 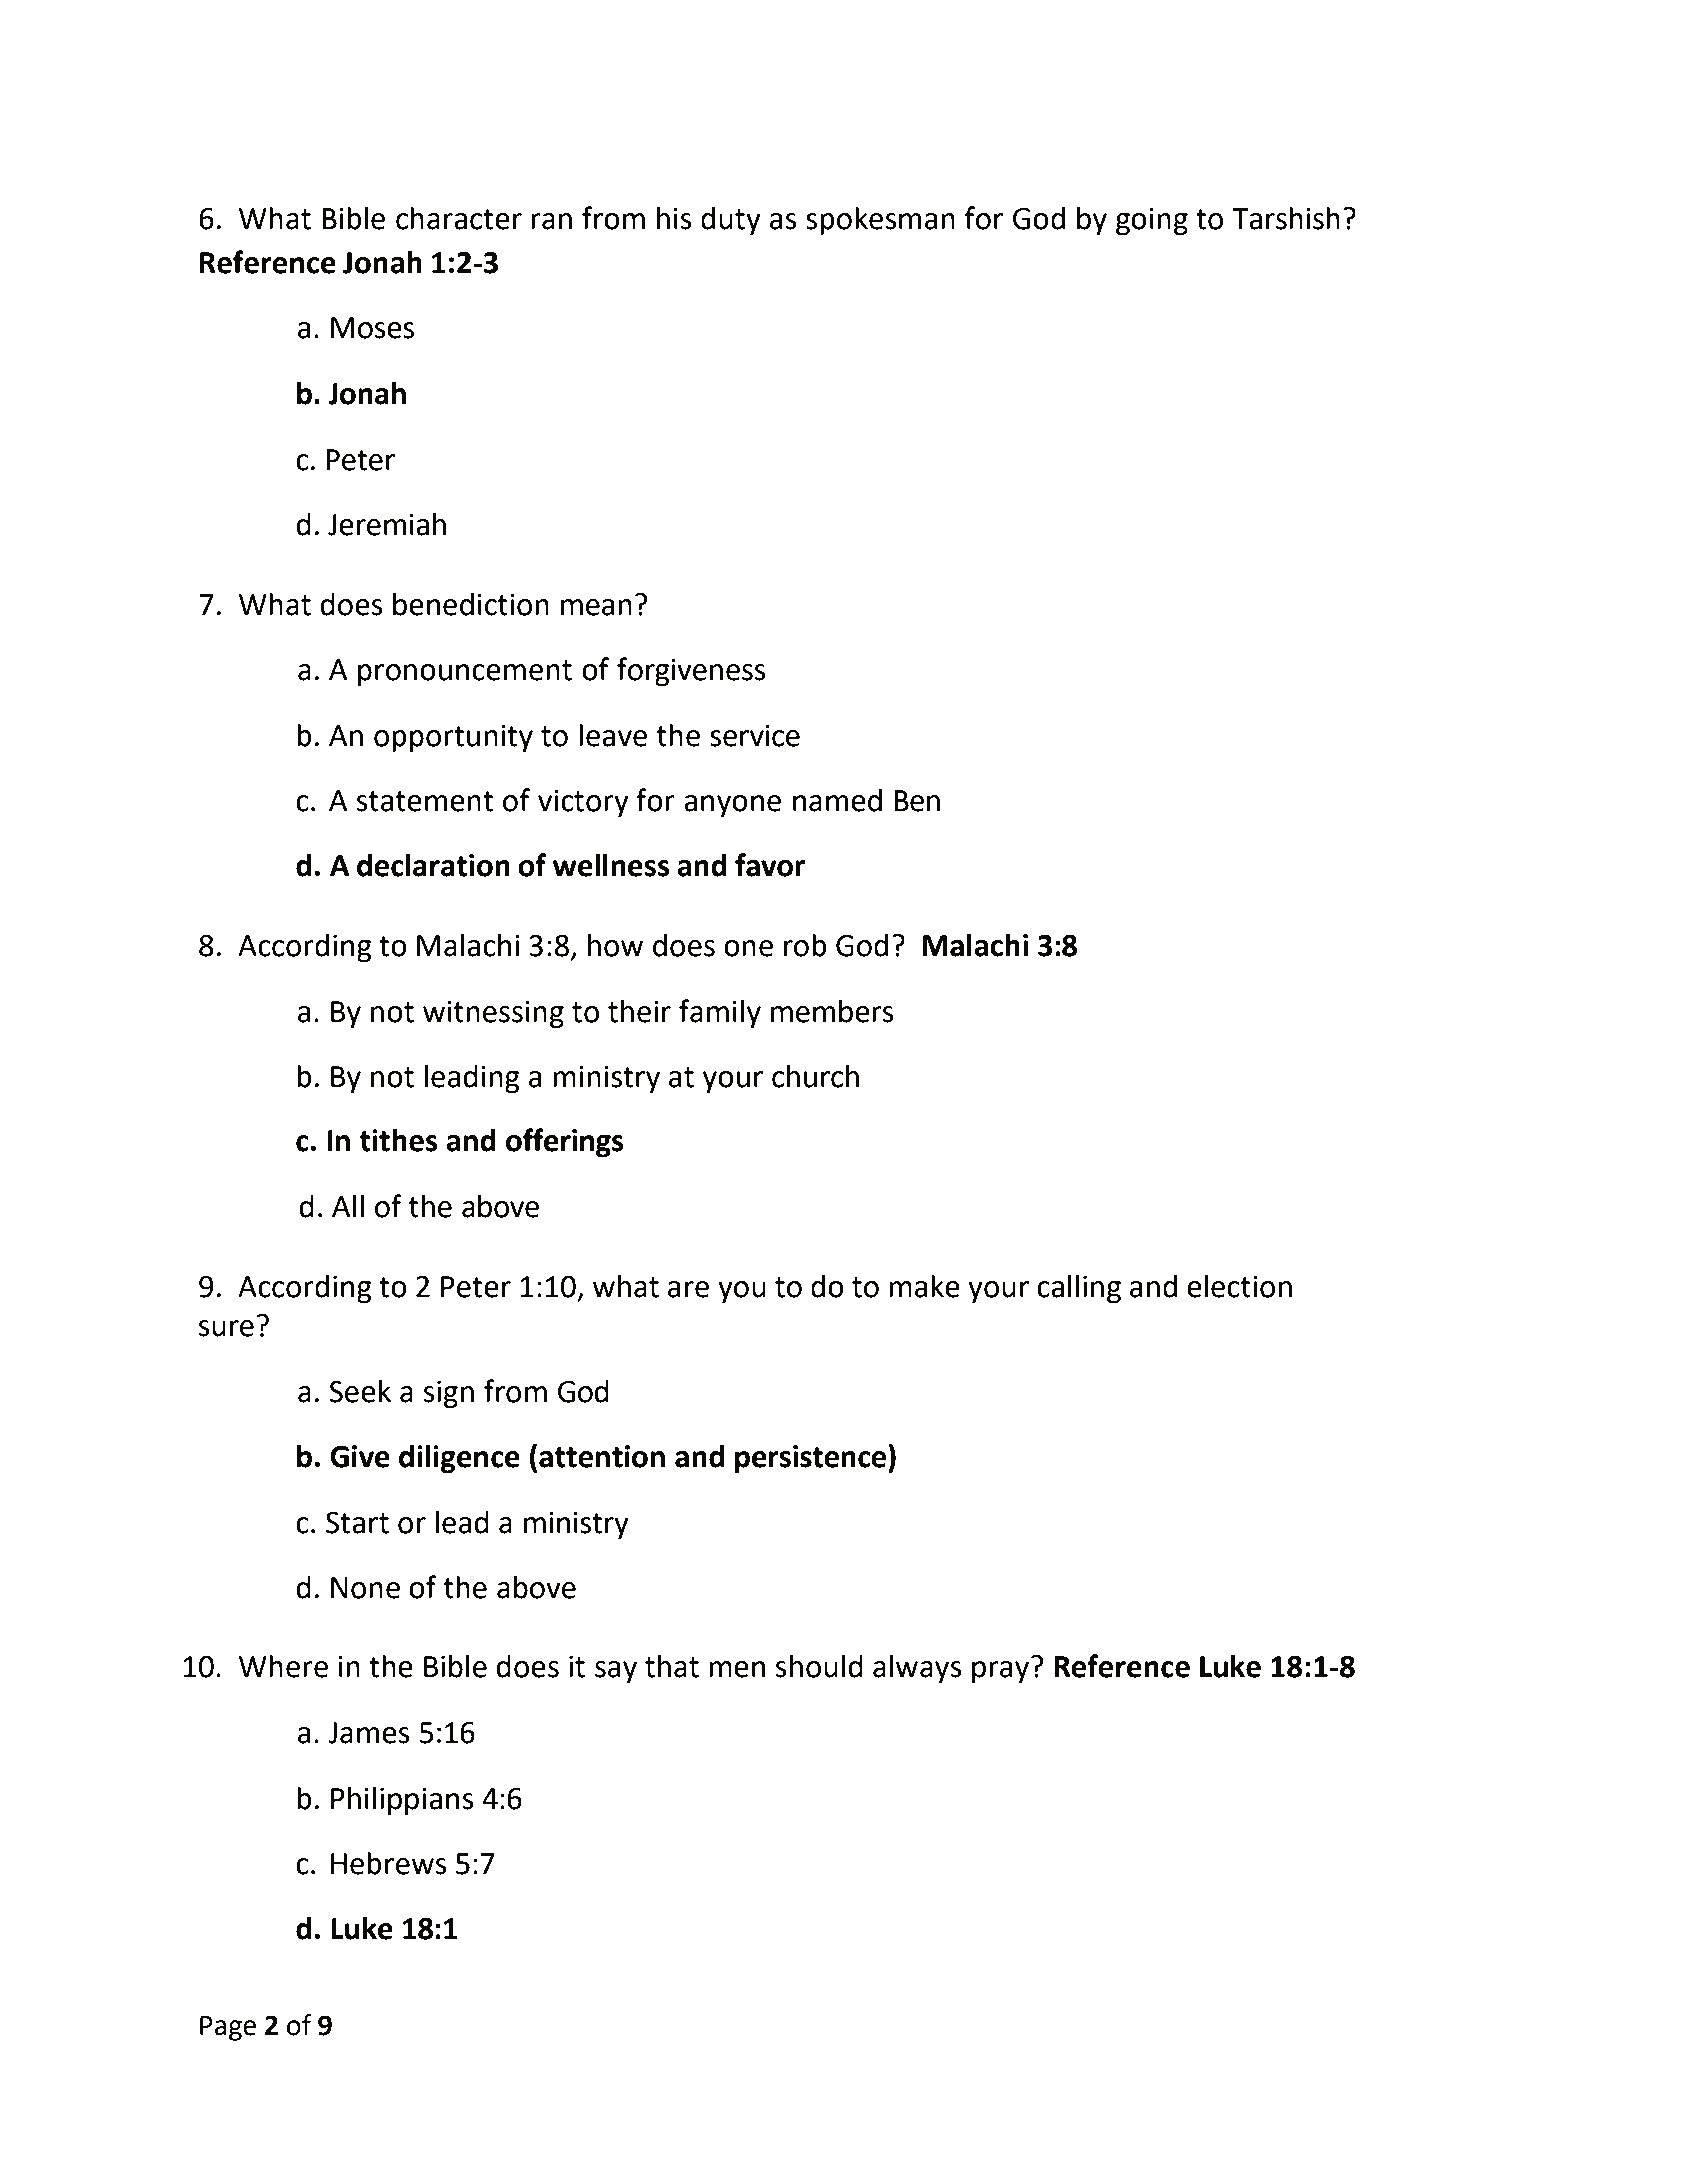 I want to click on pray, so click(x=1000, y=1672).
